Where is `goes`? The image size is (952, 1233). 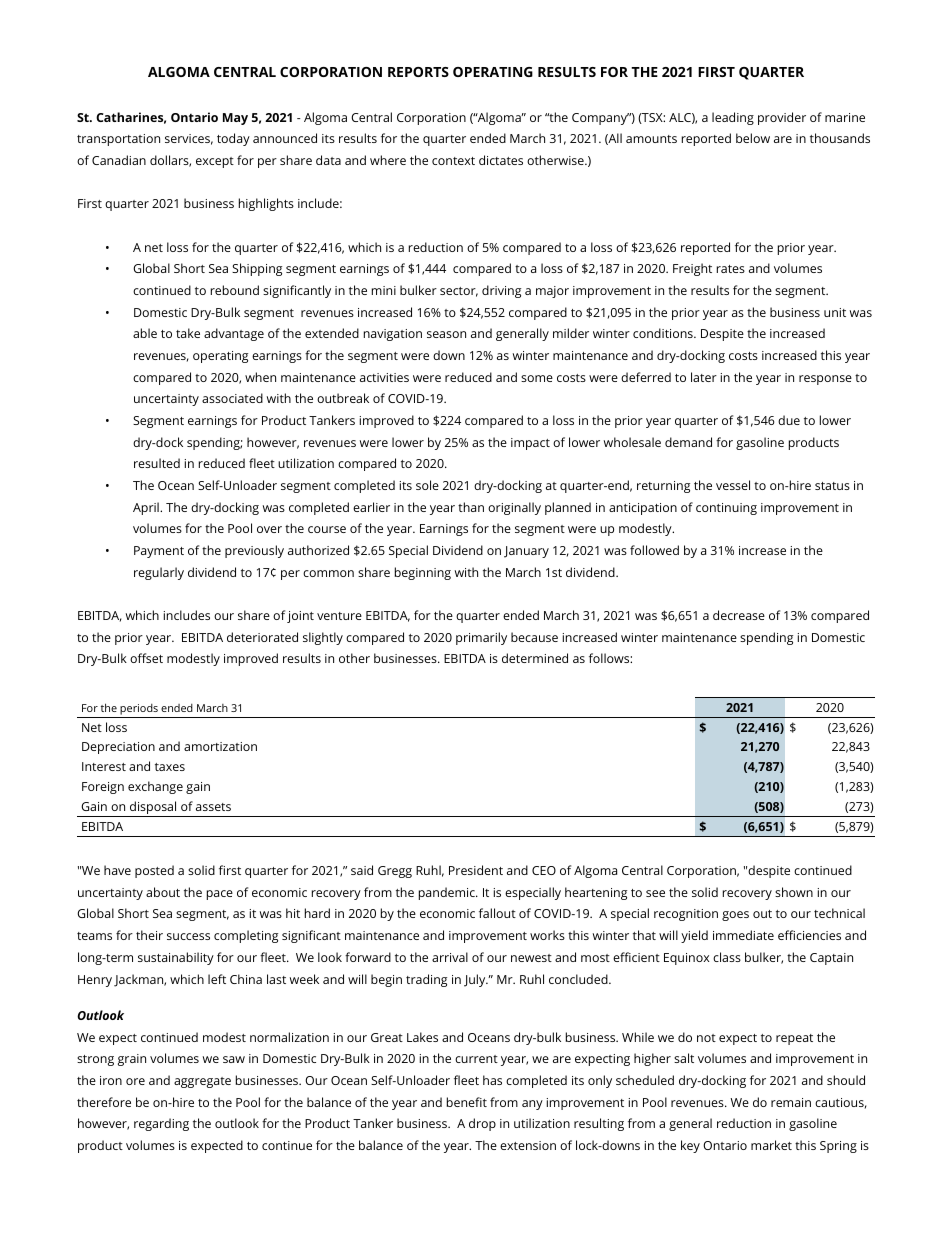 goes is located at coordinates (735, 916).
